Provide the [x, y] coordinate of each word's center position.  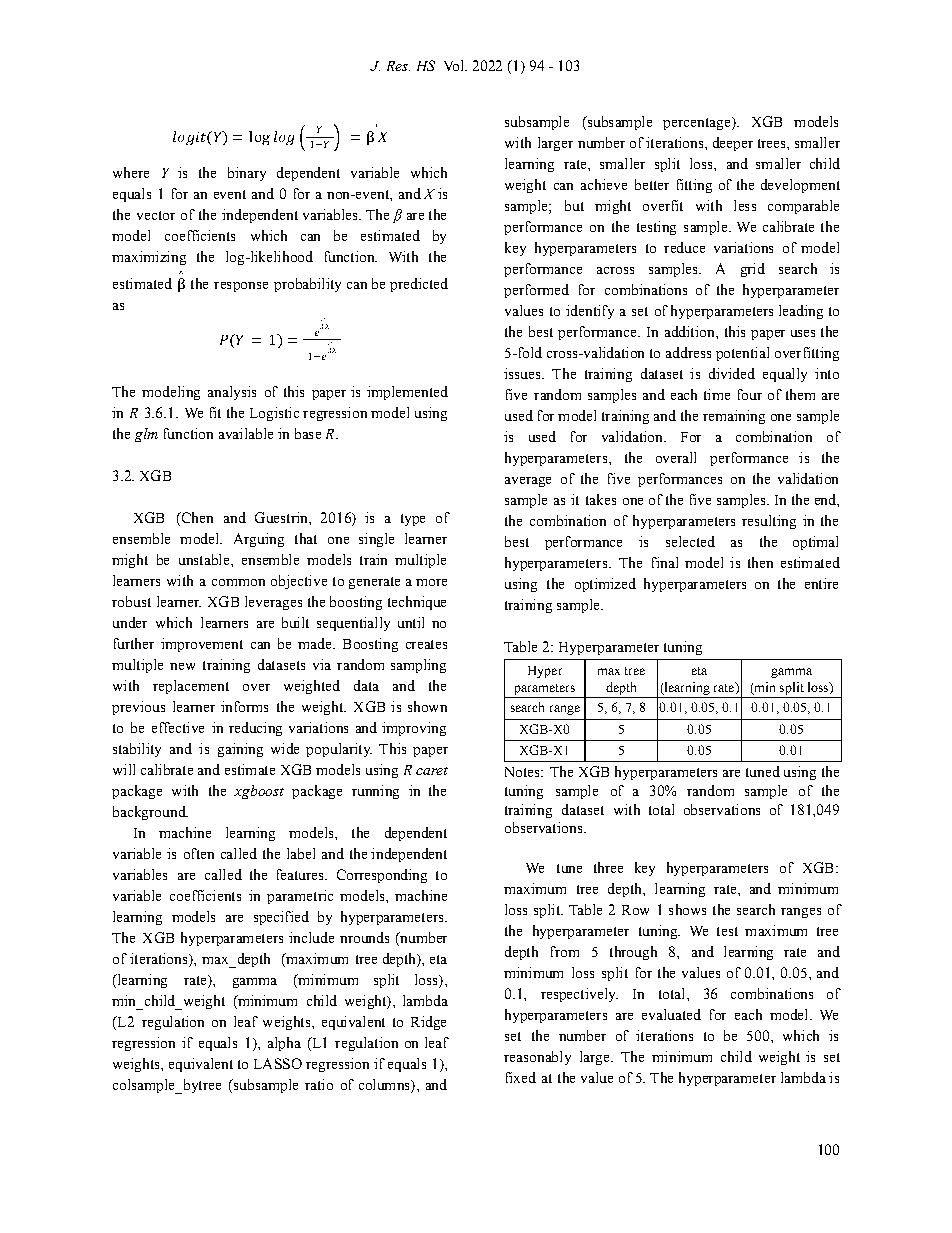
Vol [455, 65]
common [238, 582]
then [760, 562]
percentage [698, 123]
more [431, 582]
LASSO [278, 1063]
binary [247, 174]
